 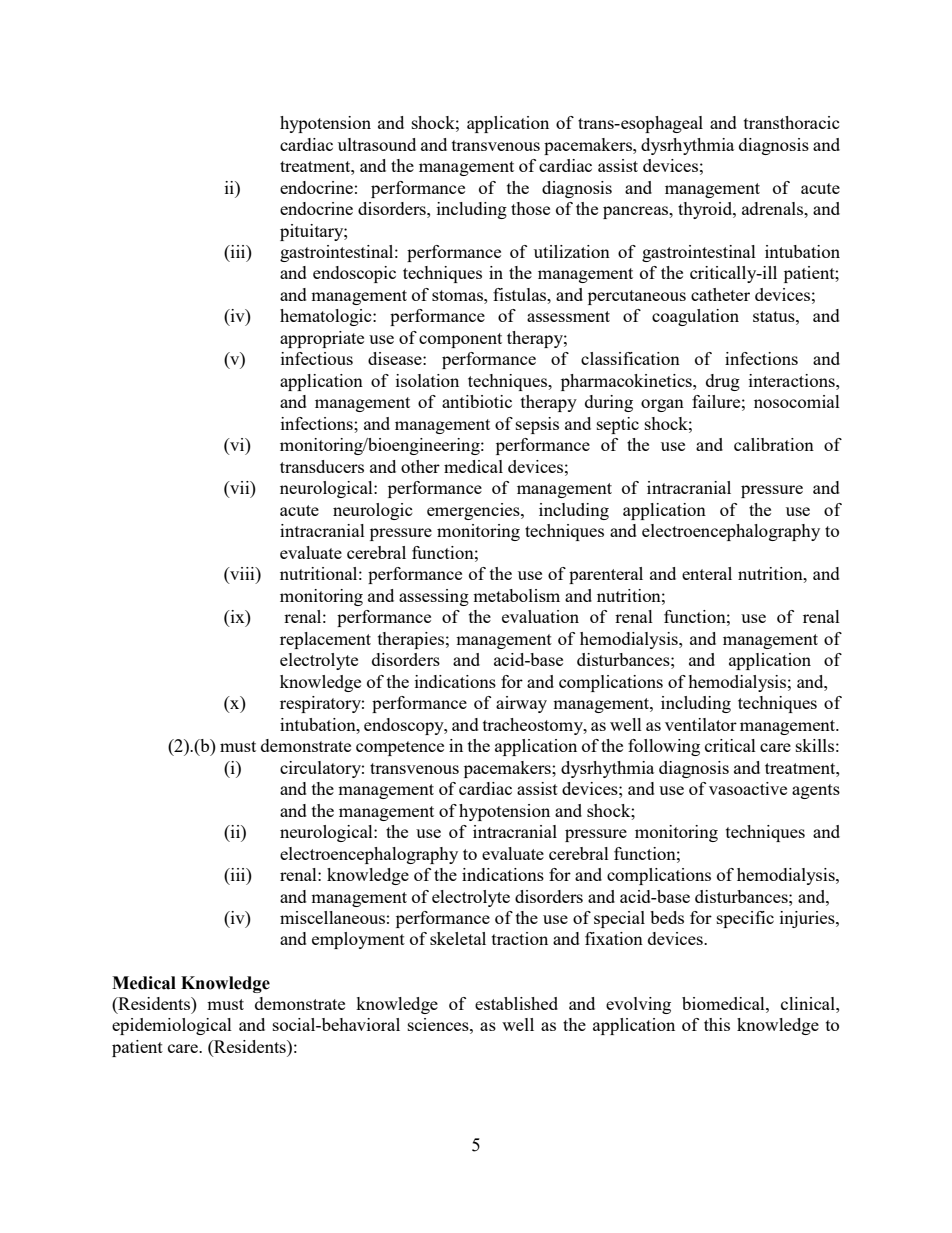 I want to click on evaluation, so click(x=540, y=616).
